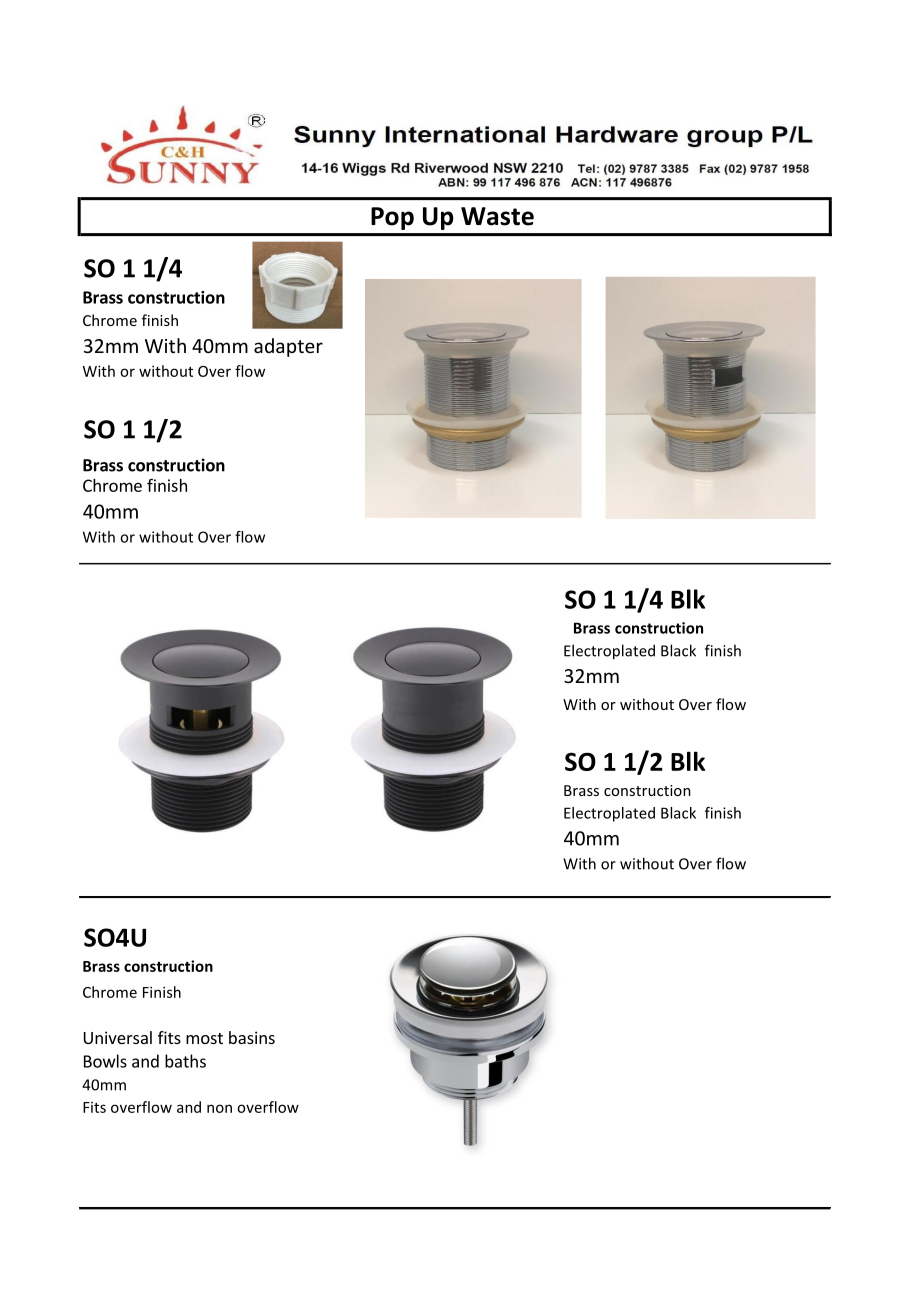 The image size is (924, 1308). I want to click on basins, so click(252, 1037).
